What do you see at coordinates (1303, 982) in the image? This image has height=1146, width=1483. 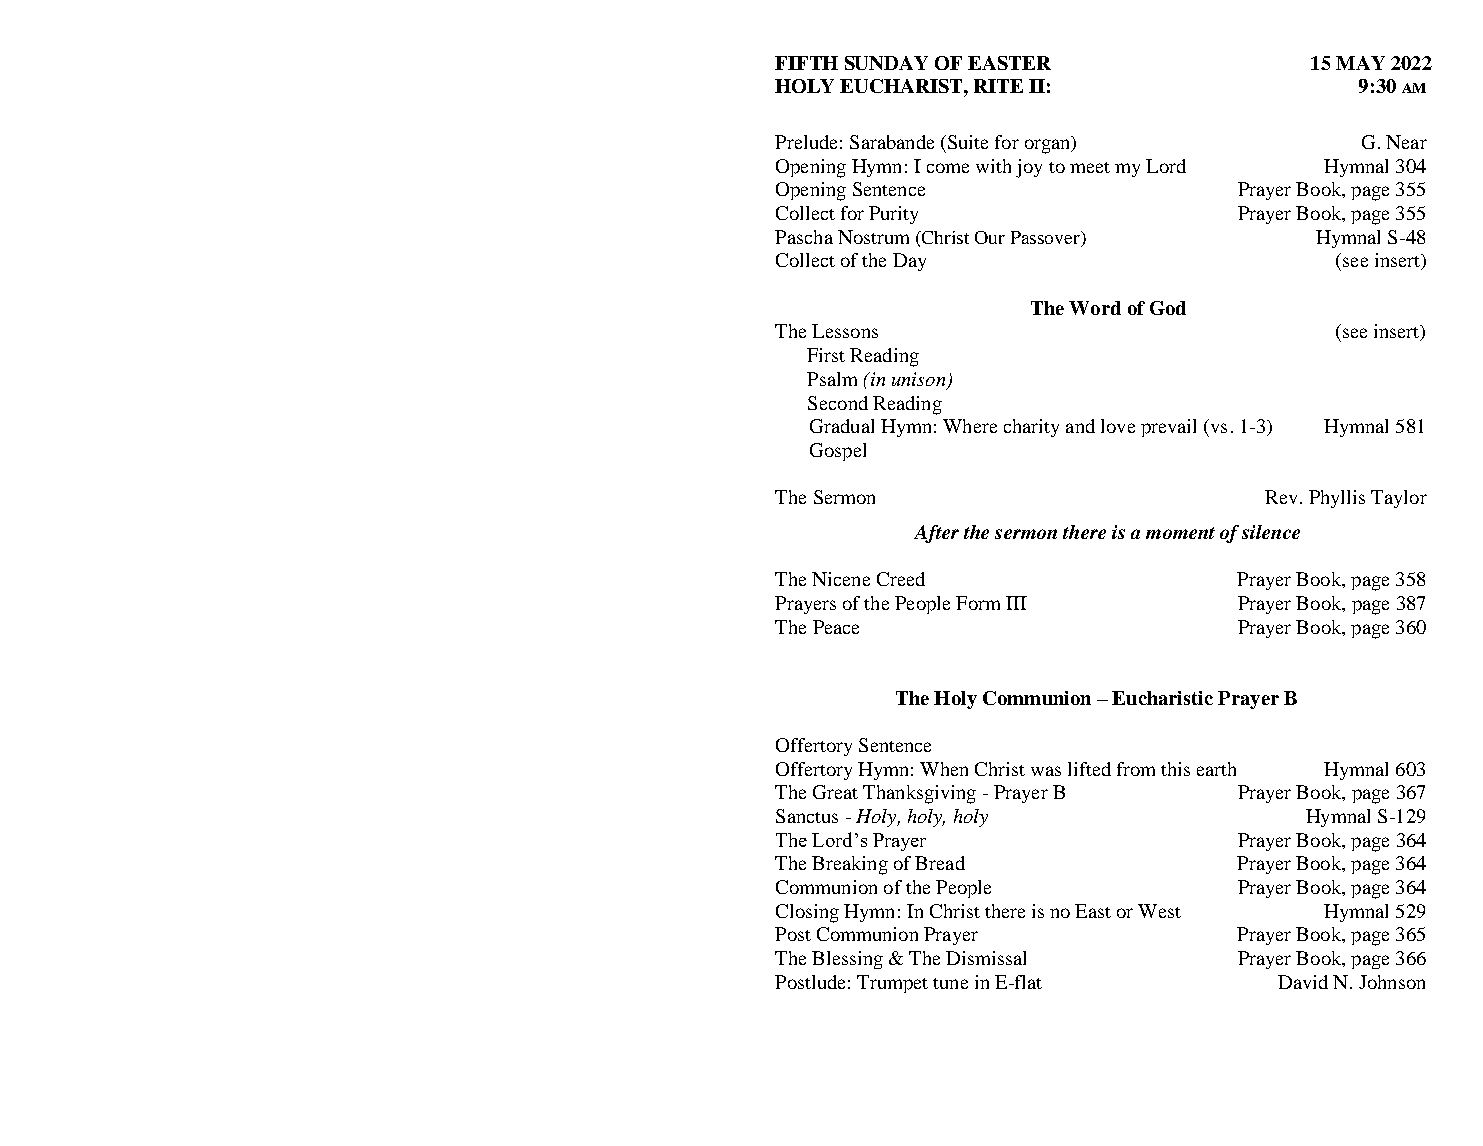 I see `David` at bounding box center [1303, 982].
